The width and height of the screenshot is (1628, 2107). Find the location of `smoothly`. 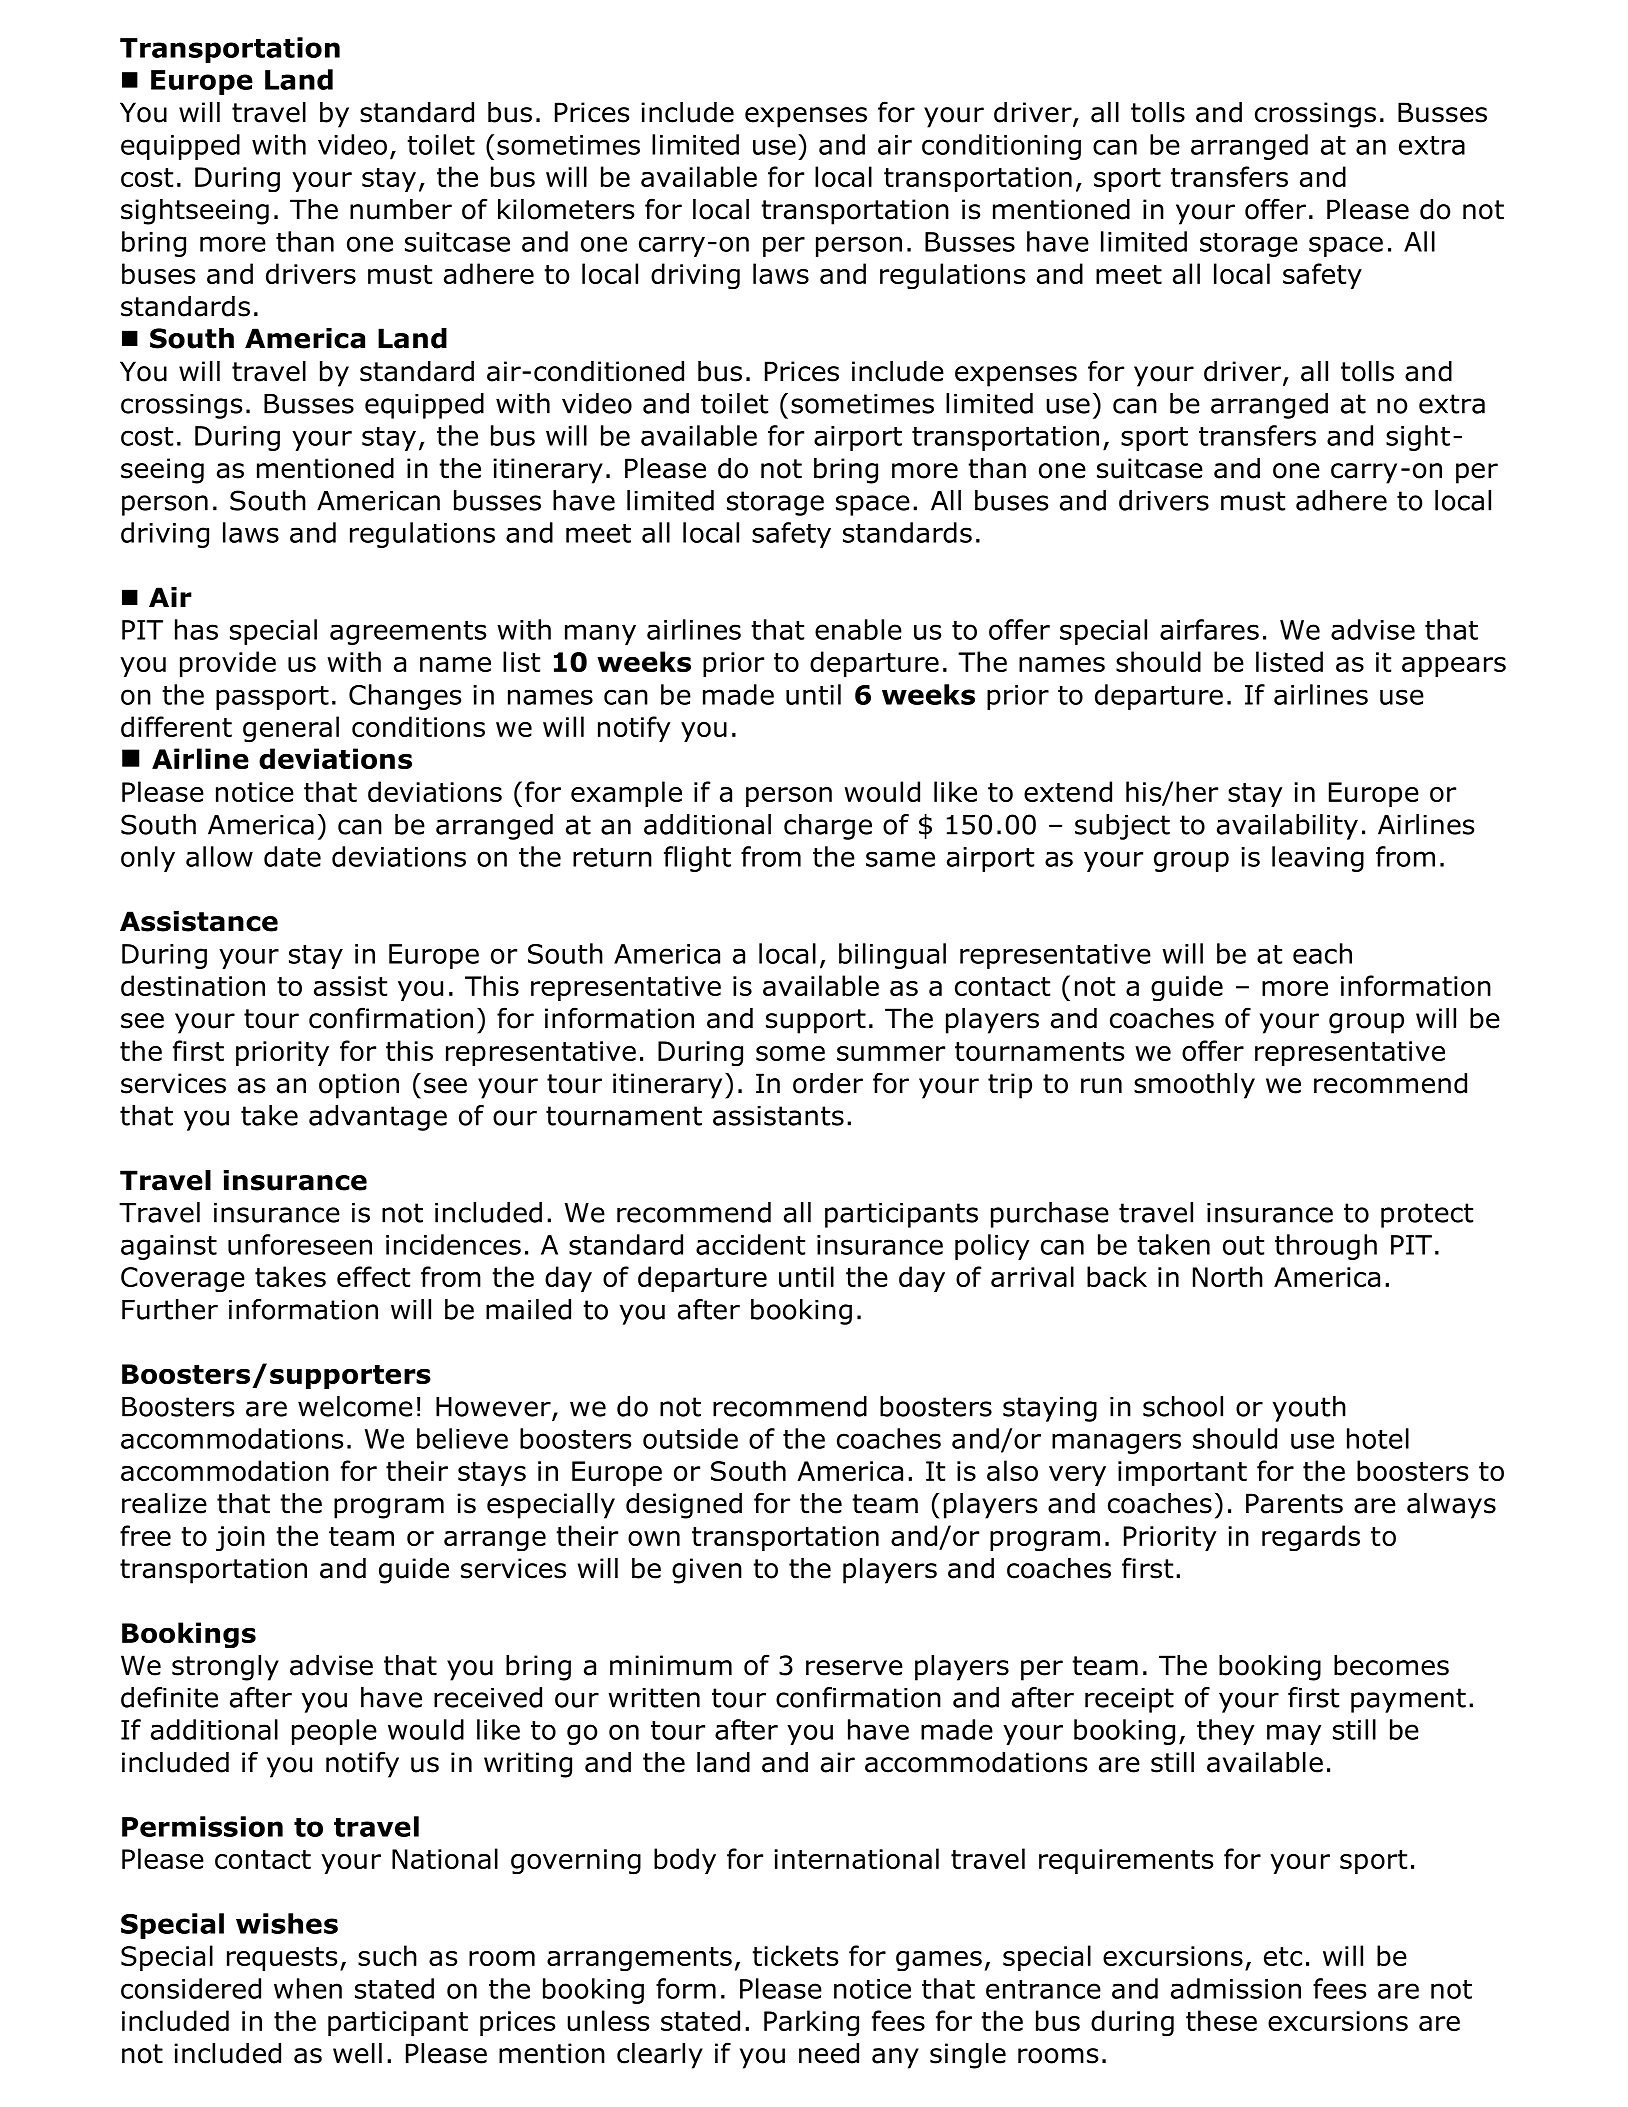

smoothly is located at coordinates (1194, 1086).
